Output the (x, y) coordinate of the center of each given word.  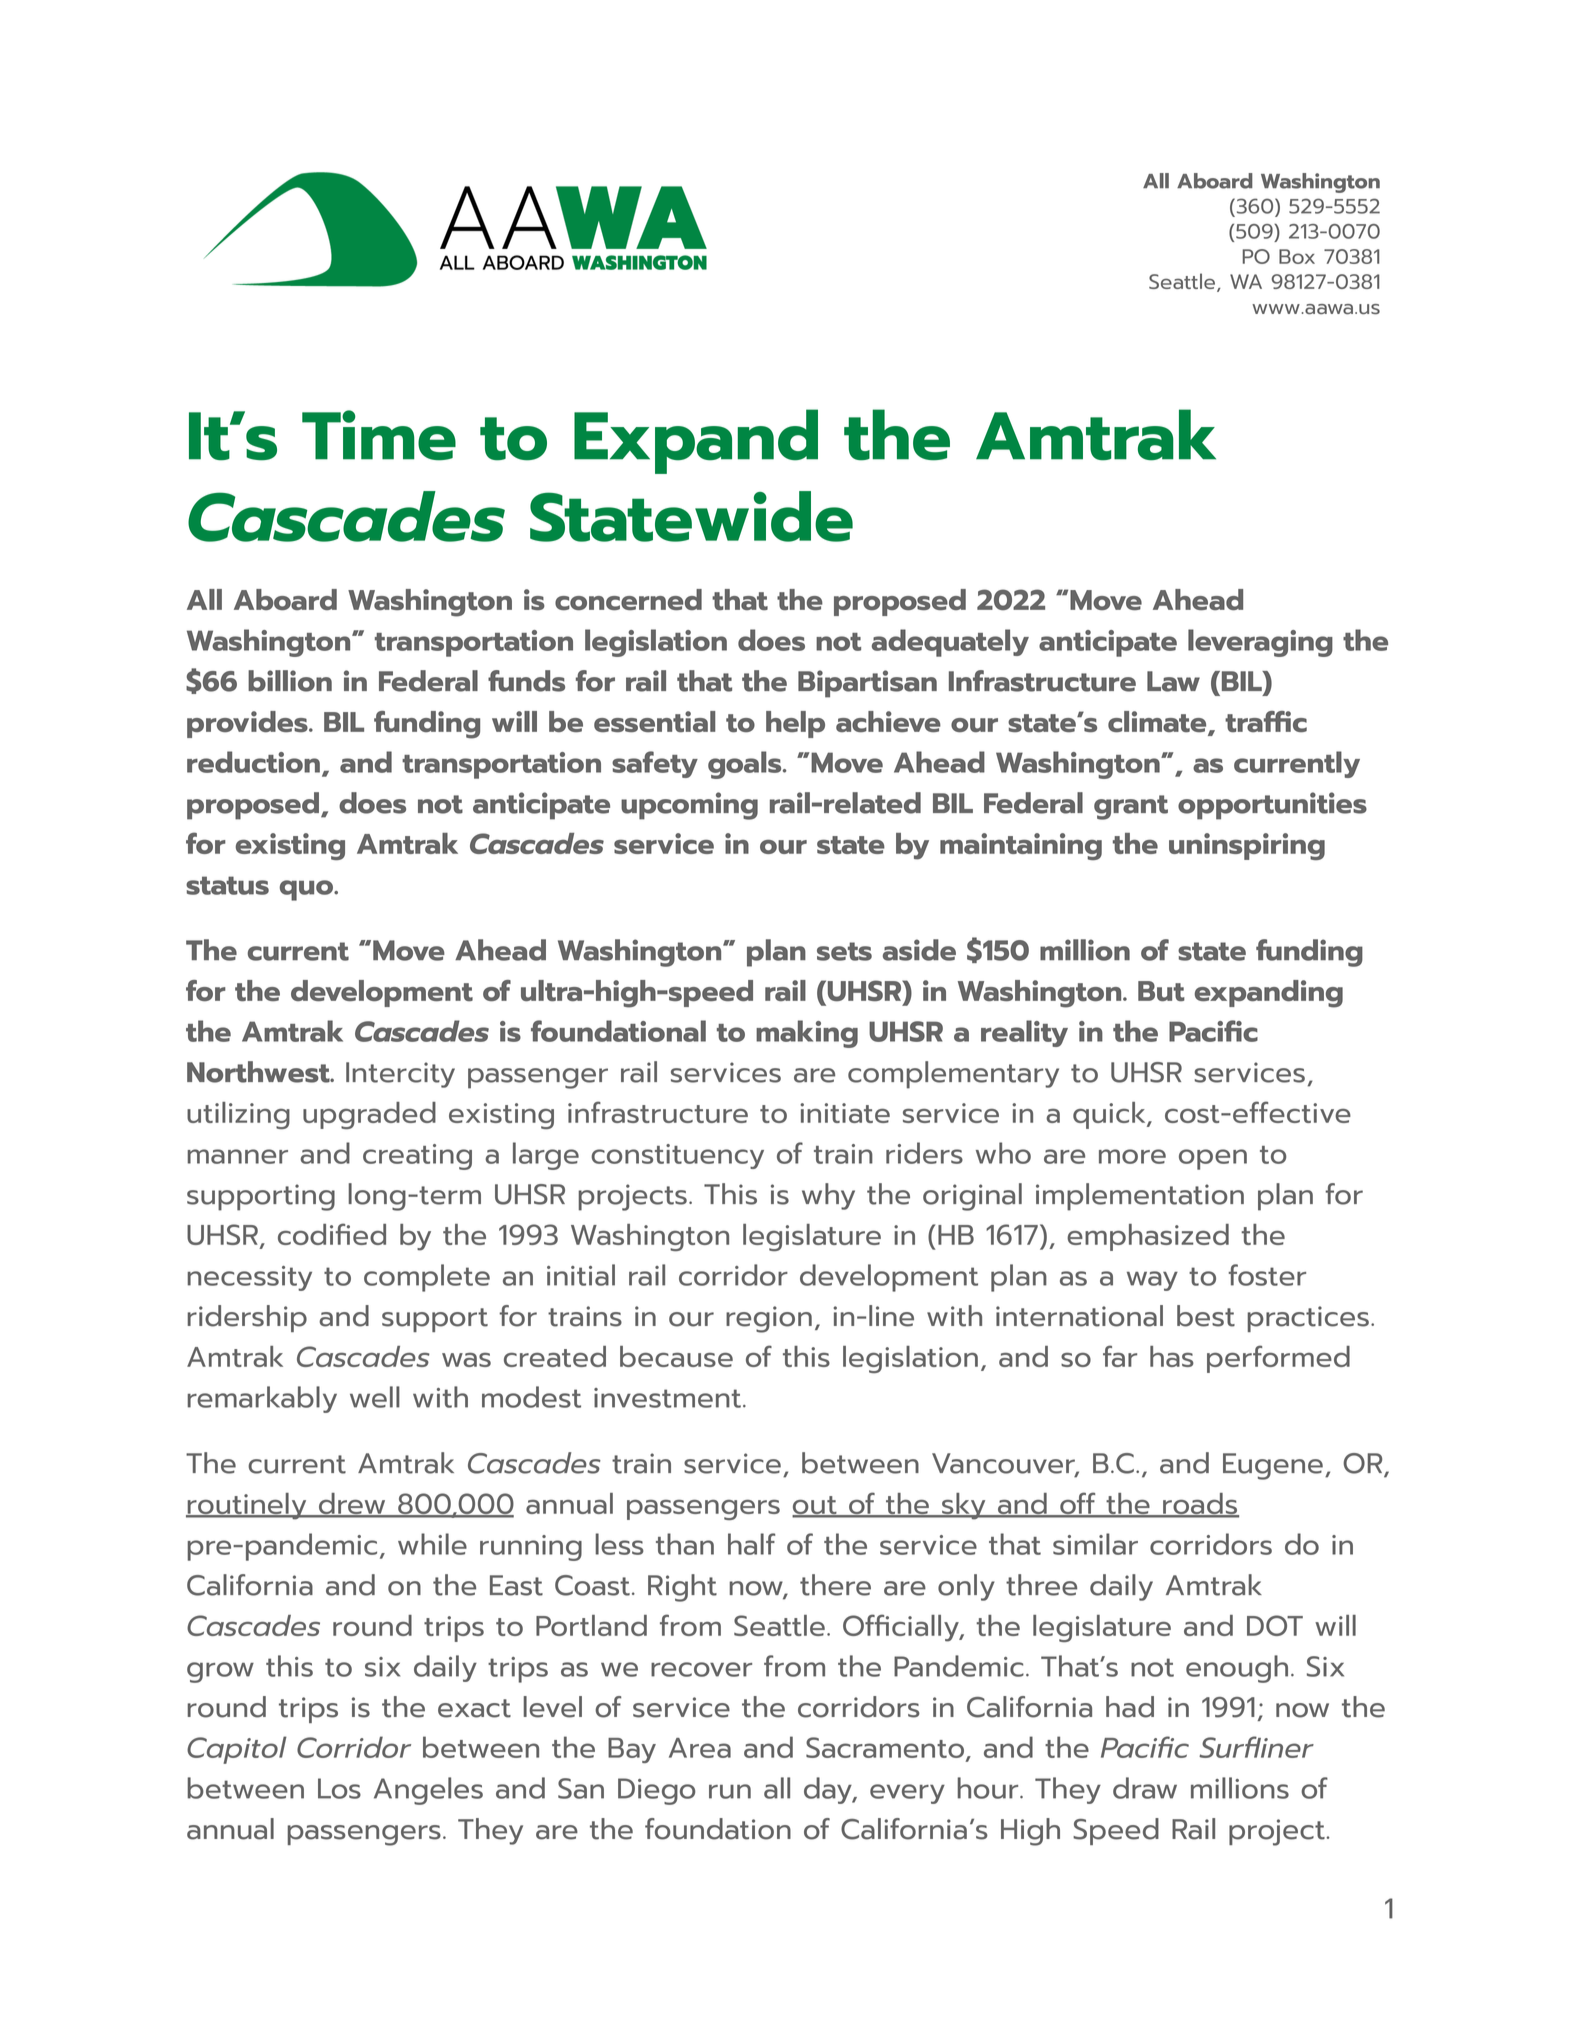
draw (1145, 1788)
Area (700, 1748)
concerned (628, 599)
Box (1297, 256)
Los (339, 1788)
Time (379, 435)
